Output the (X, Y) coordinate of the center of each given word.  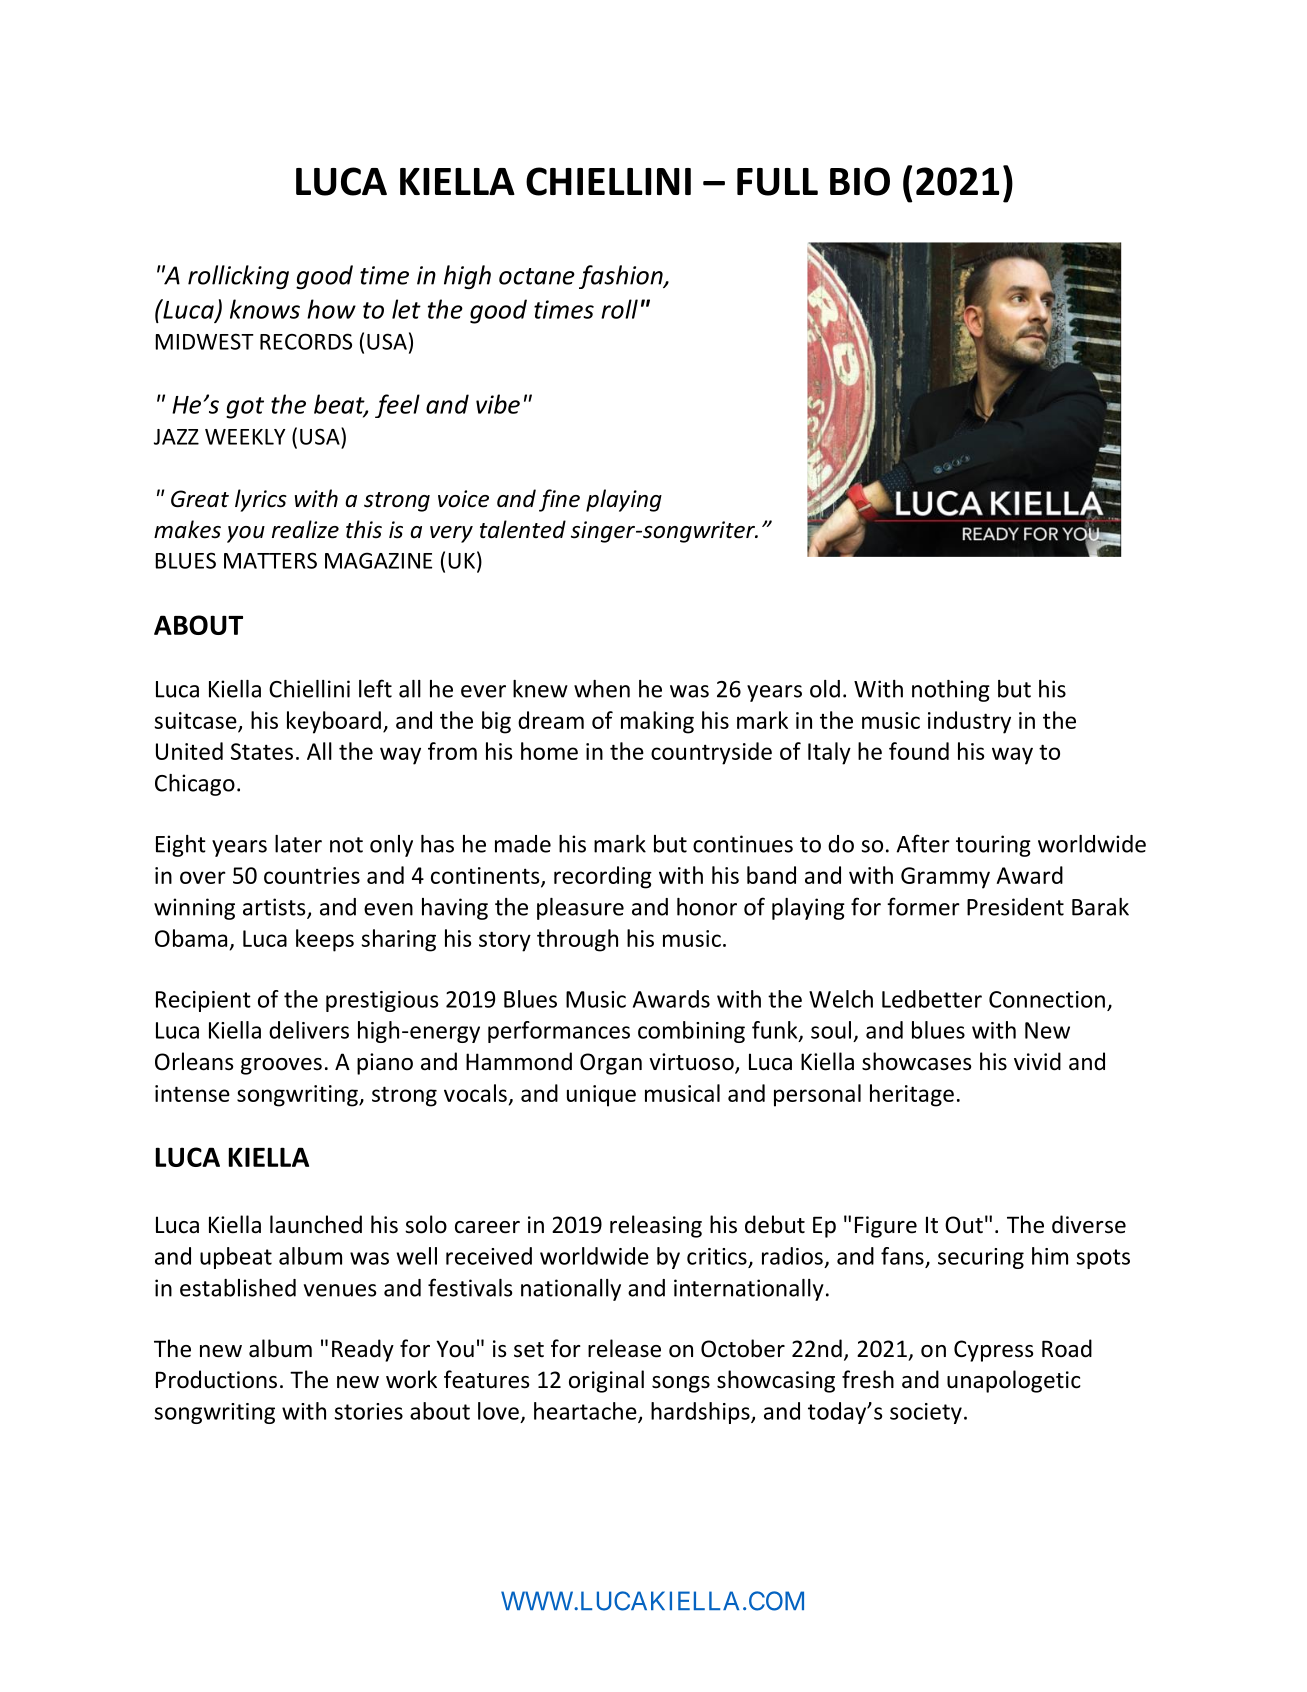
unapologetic (1014, 1381)
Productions (216, 1379)
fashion (622, 277)
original (606, 1381)
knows (265, 309)
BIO (860, 181)
